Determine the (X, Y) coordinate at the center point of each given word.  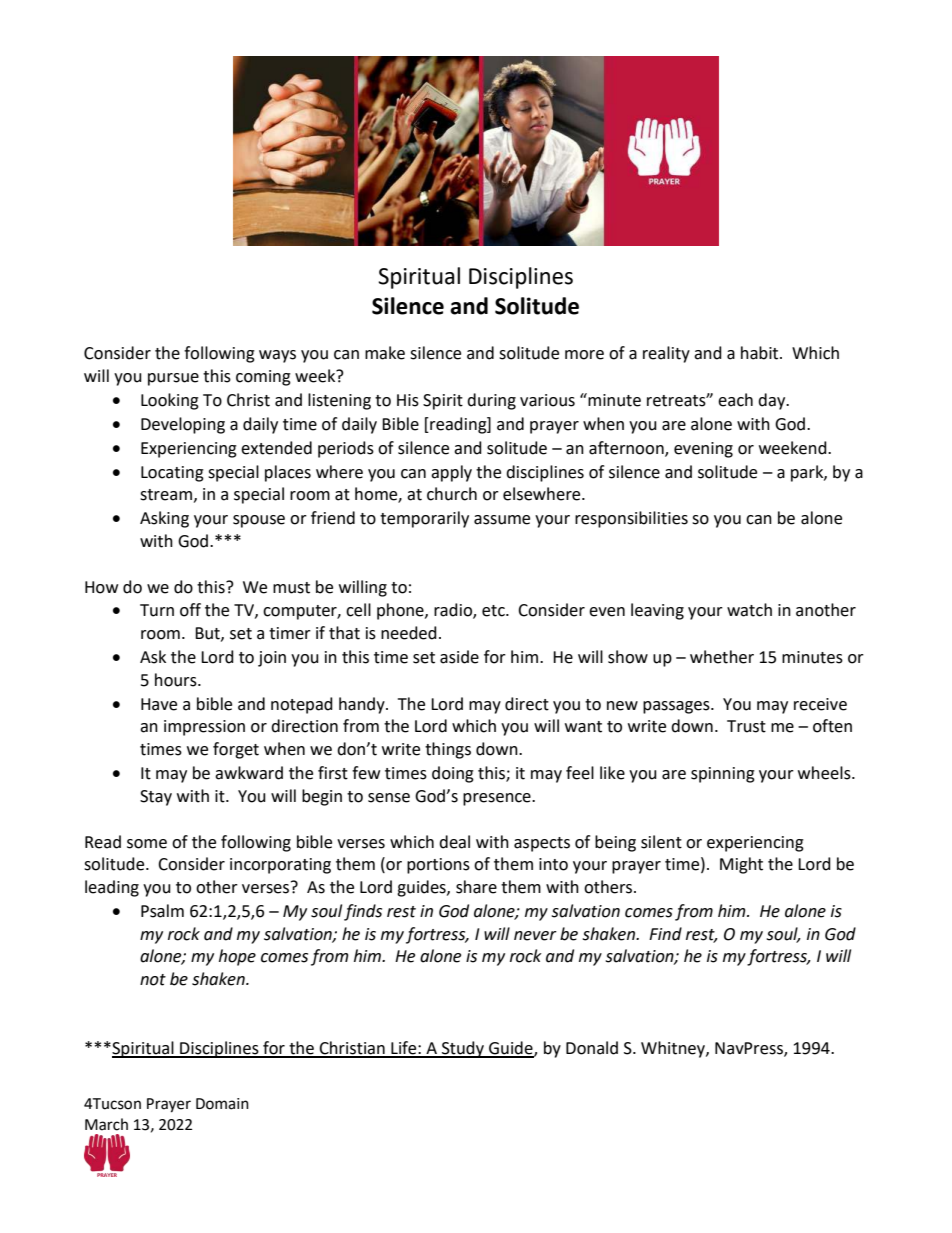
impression (204, 728)
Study (463, 1049)
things (448, 750)
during (491, 401)
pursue (173, 379)
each (735, 400)
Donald (592, 1048)
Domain (222, 1104)
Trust (746, 726)
